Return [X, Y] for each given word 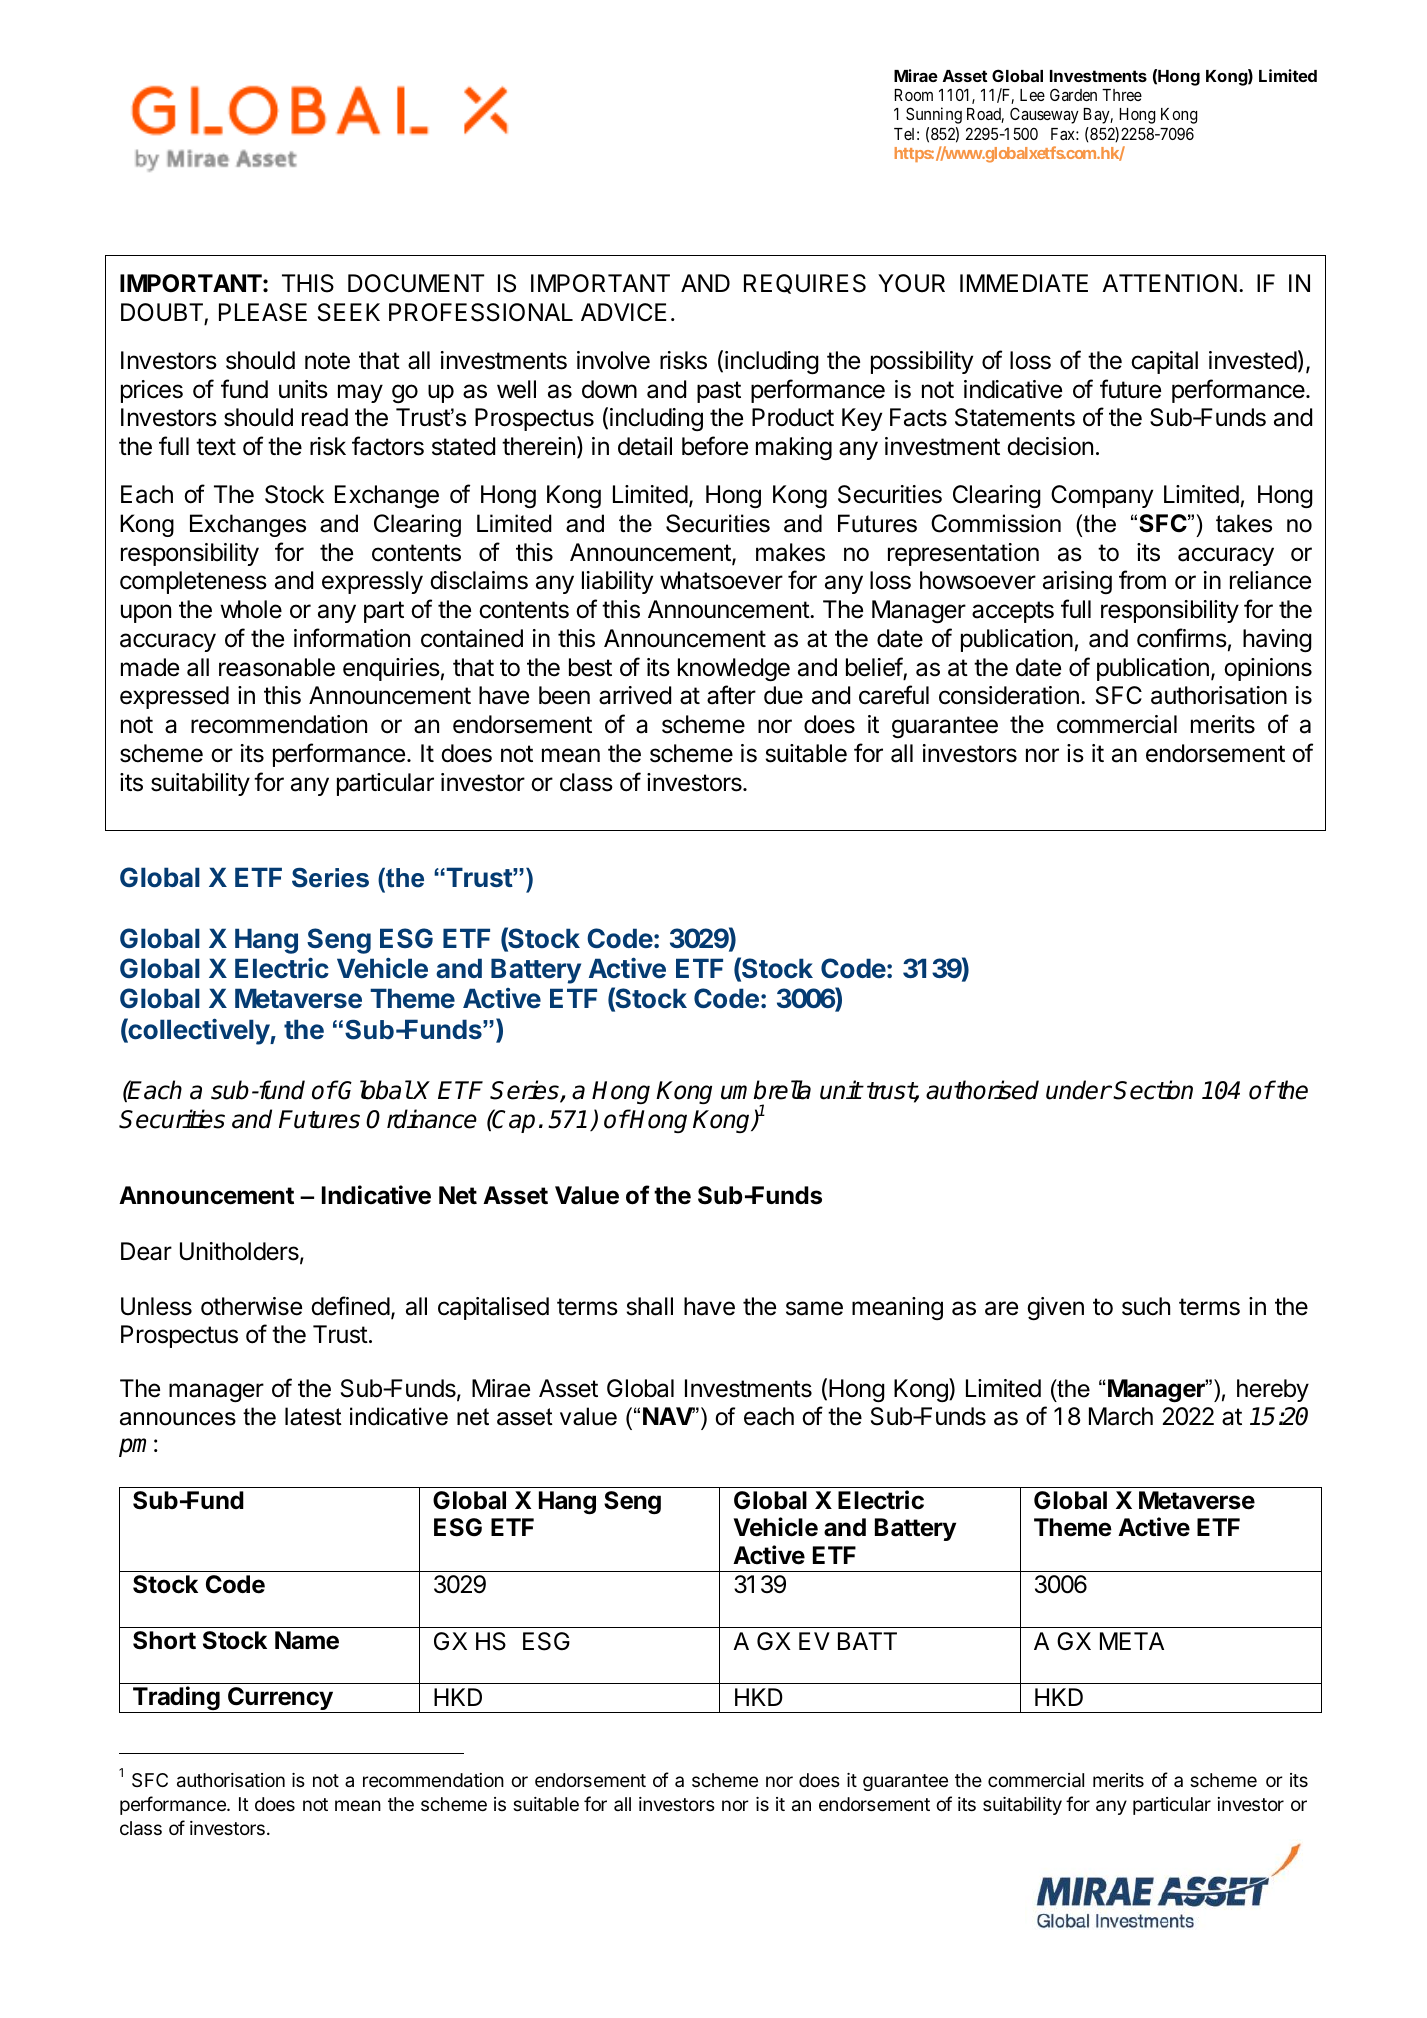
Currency [280, 1700]
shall [649, 1306]
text [216, 447]
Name [307, 1640]
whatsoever [721, 580]
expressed [174, 697]
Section [1153, 1090]
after [731, 695]
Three [1122, 95]
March [1121, 1416]
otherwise [251, 1306]
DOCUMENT [416, 283]
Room [914, 95]
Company [1102, 496]
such [1146, 1306]
